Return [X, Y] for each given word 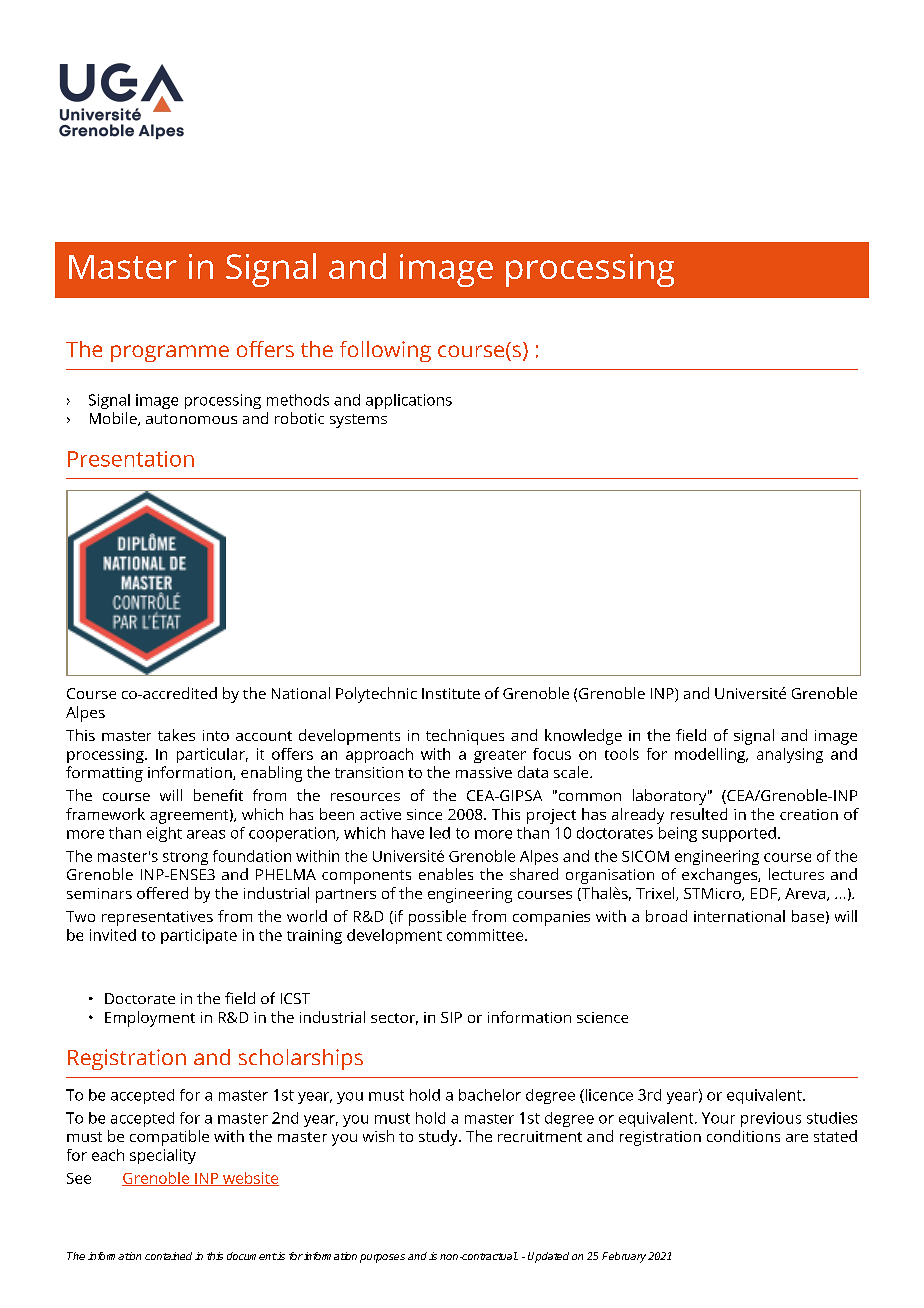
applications [409, 401]
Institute [451, 693]
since [424, 814]
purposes [382, 1258]
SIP [451, 1017]
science [602, 1017]
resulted [699, 814]
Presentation [131, 459]
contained [168, 1256]
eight [164, 834]
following [385, 351]
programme [170, 353]
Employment [150, 1019]
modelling [711, 755]
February [624, 1257]
